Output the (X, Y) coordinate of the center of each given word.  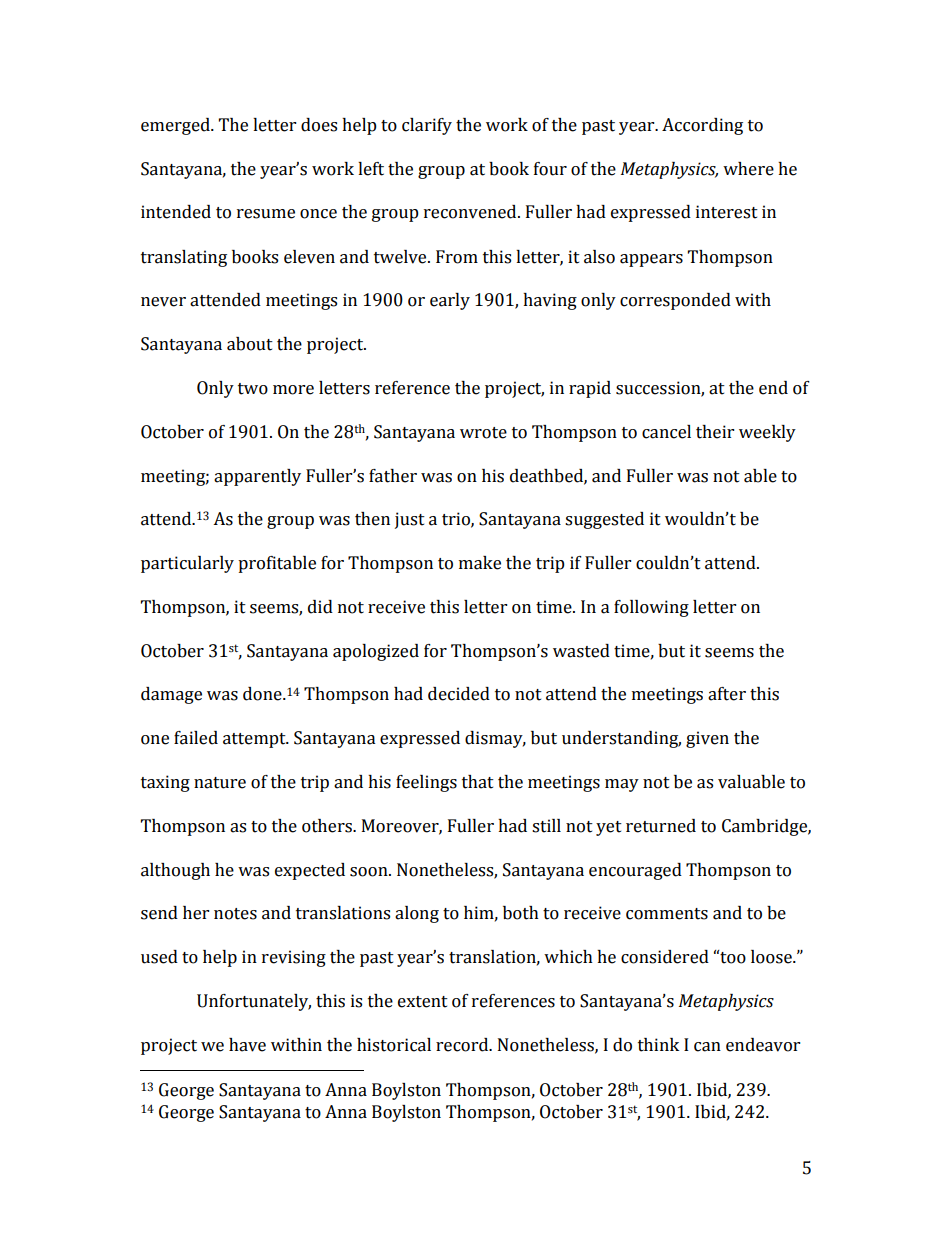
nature (220, 783)
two (253, 389)
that (478, 782)
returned (661, 826)
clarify (427, 126)
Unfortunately (254, 1002)
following (651, 608)
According (702, 126)
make (480, 563)
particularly (187, 564)
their (715, 432)
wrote (483, 433)
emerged (176, 126)
